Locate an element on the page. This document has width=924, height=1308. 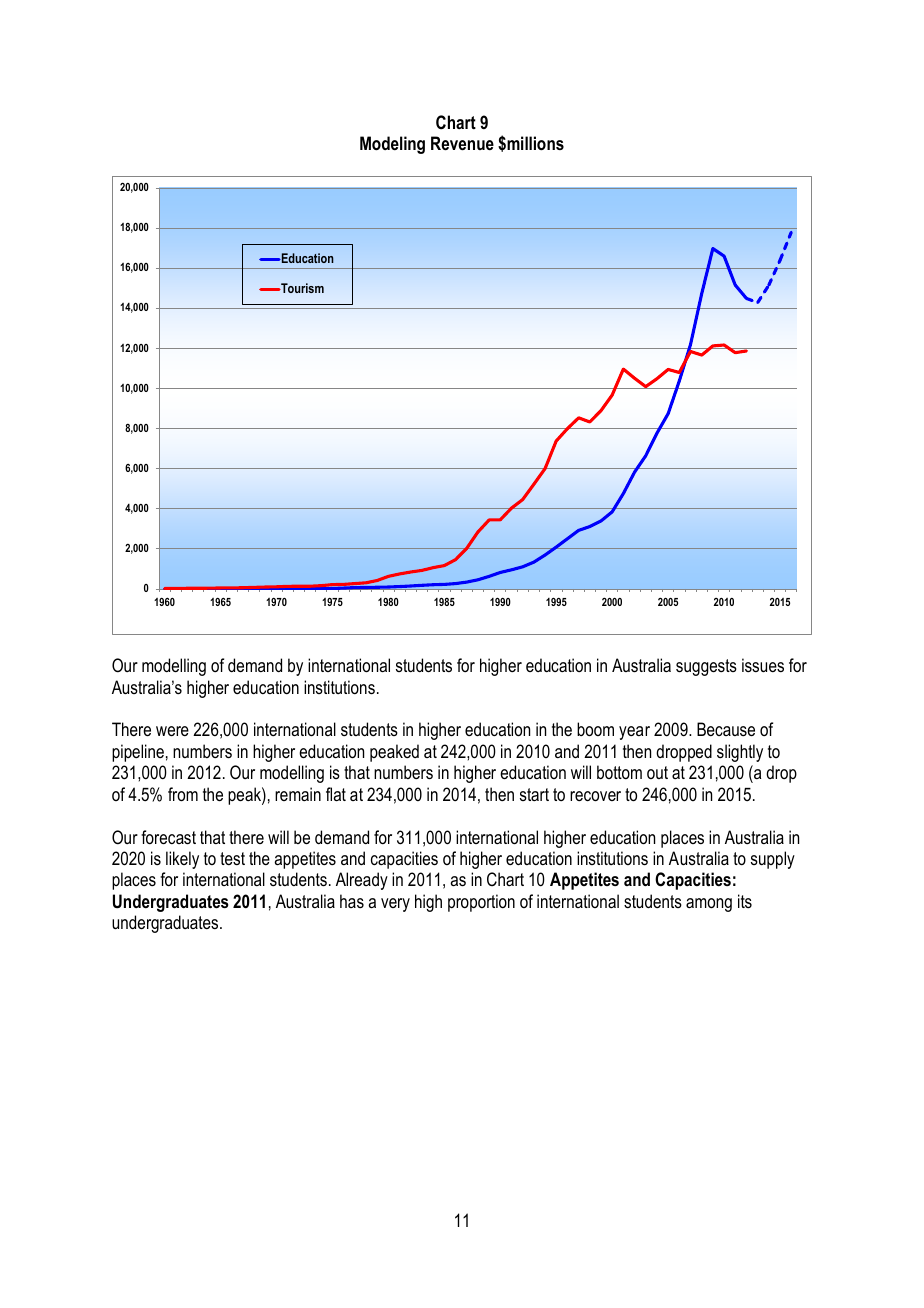
year is located at coordinates (634, 733).
